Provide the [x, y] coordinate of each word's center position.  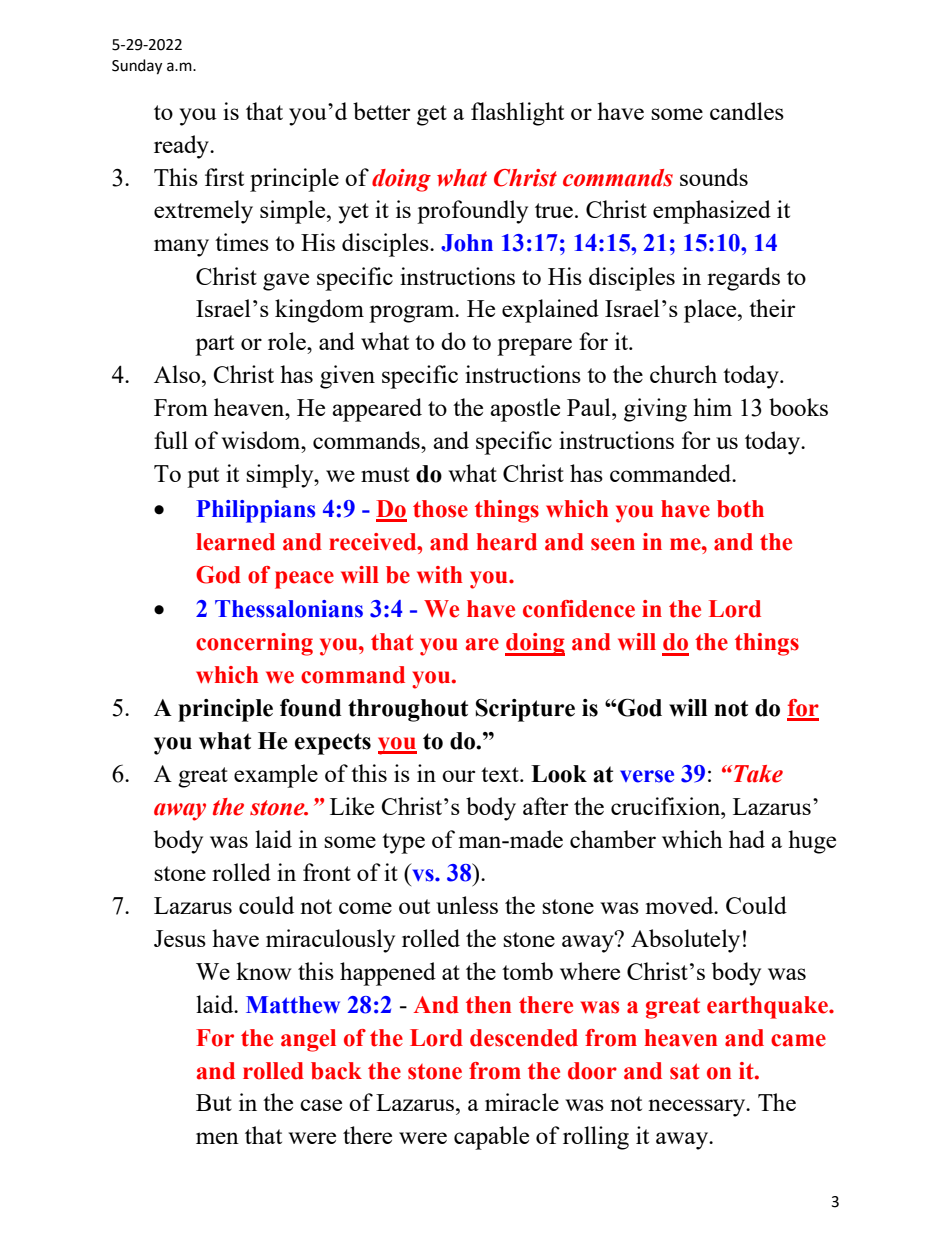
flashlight [517, 114]
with [439, 575]
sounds [714, 177]
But [214, 1102]
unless [467, 905]
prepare [534, 347]
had [747, 839]
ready [182, 147]
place [711, 311]
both [740, 509]
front [327, 872]
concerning [254, 644]
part [214, 345]
